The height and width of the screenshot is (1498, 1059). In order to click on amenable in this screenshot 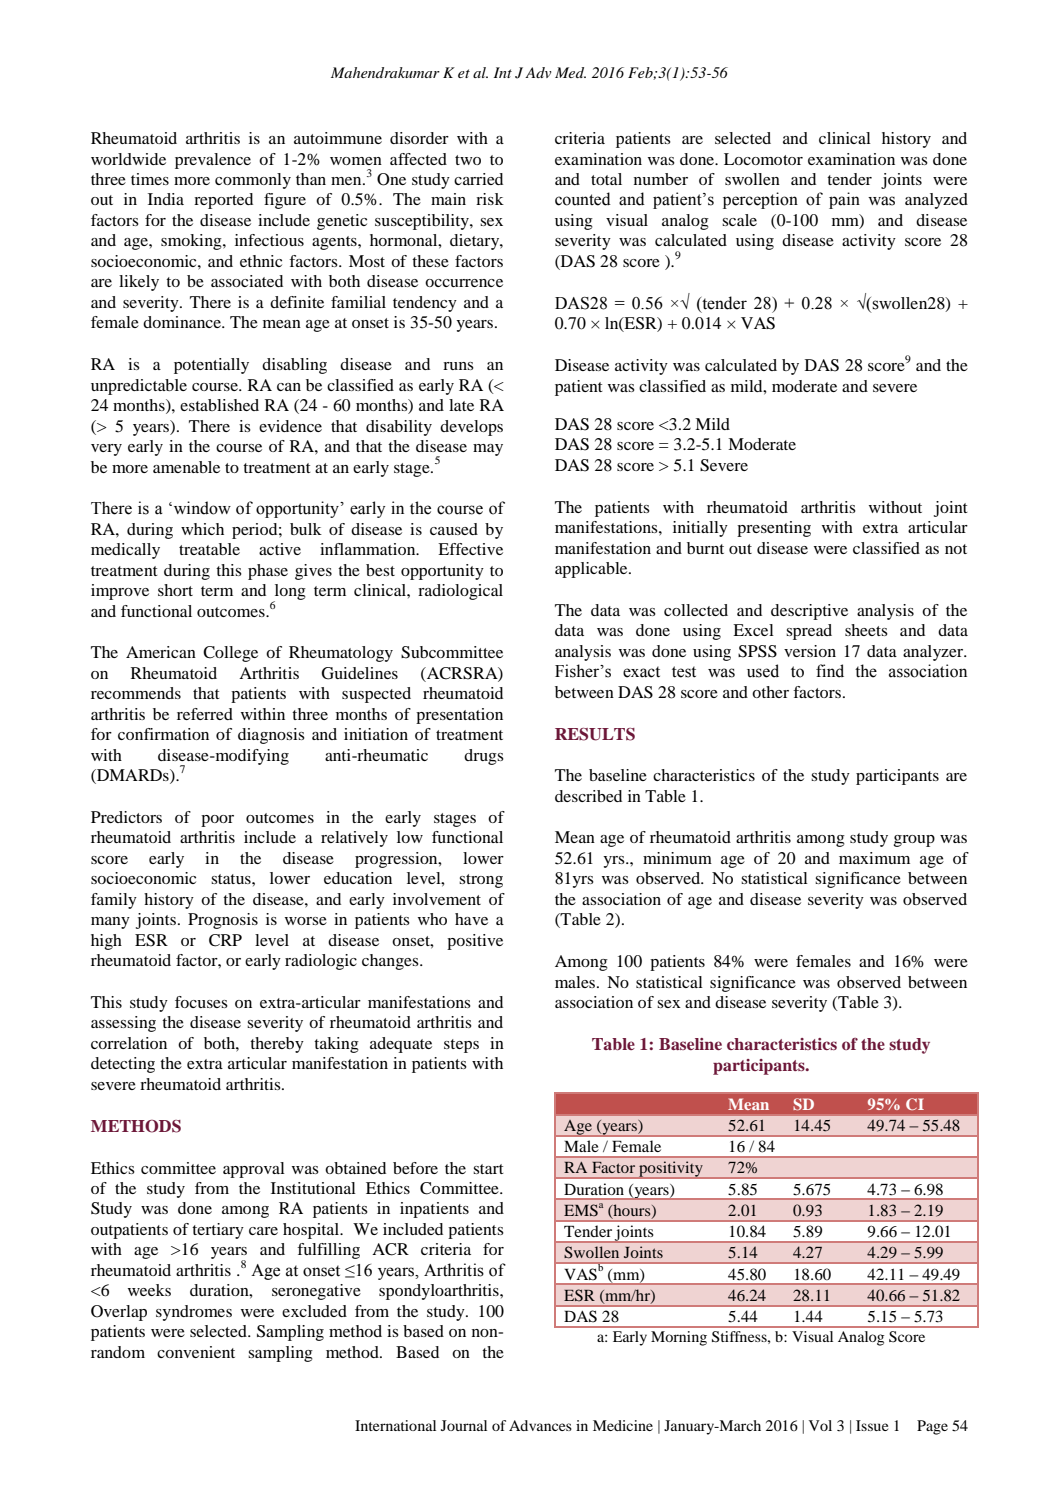, I will do `click(186, 467)`.
